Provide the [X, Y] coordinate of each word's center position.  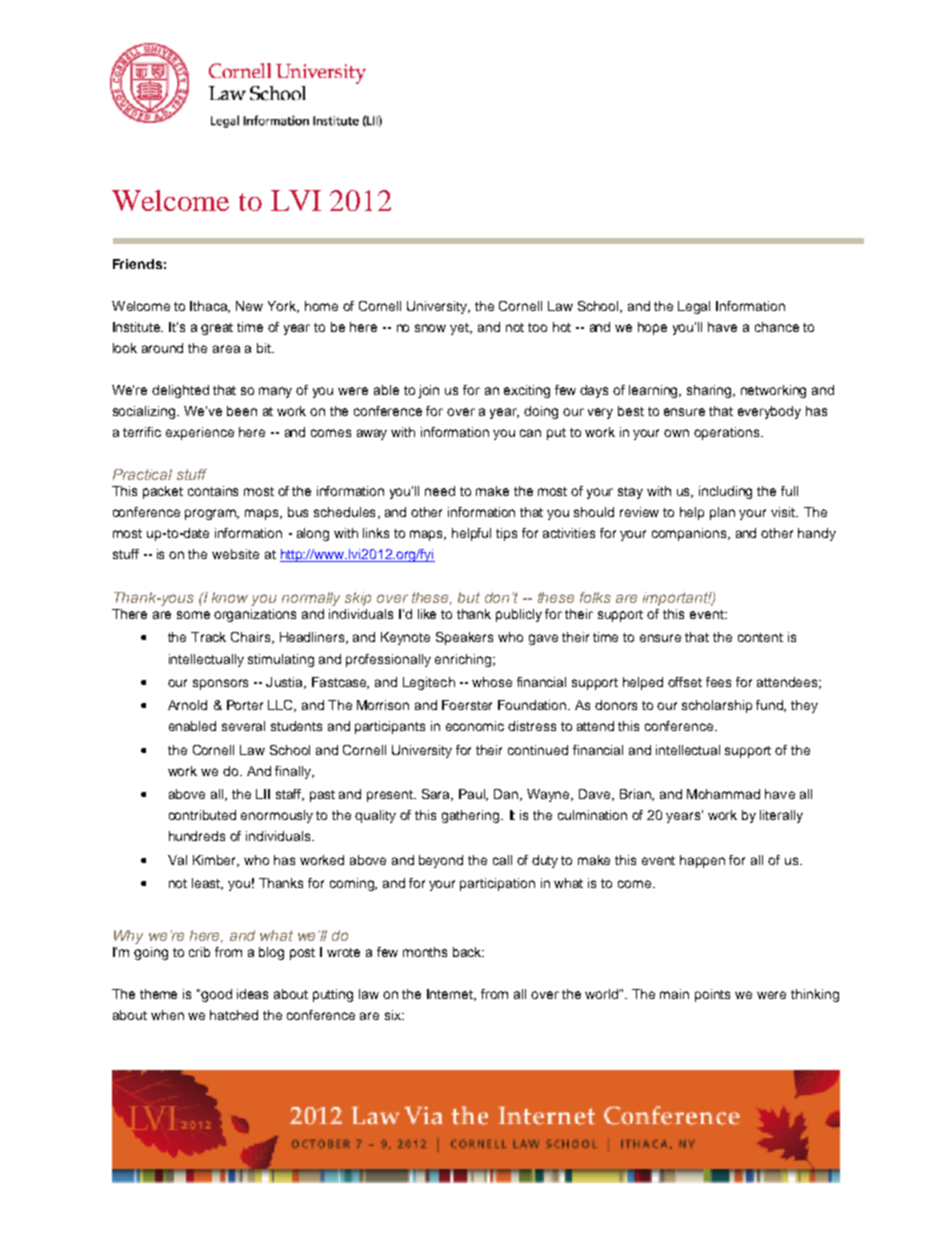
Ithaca [210, 307]
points [712, 995]
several [243, 726]
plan [722, 513]
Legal [694, 307]
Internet [451, 995]
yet [461, 329]
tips [506, 534]
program [212, 514]
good [216, 995]
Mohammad [723, 794]
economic [475, 726]
